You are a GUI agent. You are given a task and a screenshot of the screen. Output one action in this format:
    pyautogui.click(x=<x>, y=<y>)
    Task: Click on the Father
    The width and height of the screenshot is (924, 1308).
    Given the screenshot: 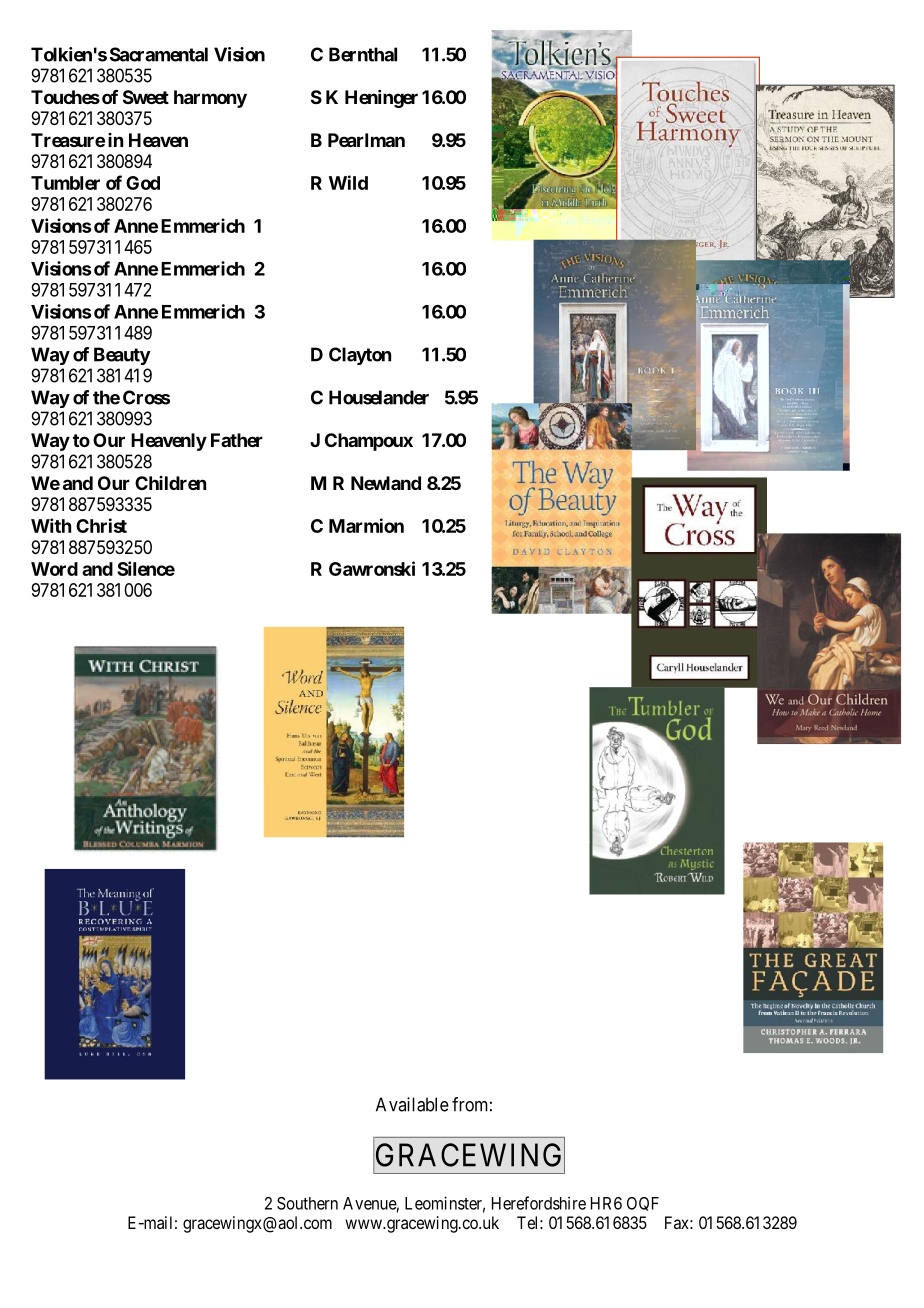 What is the action you would take?
    pyautogui.click(x=237, y=440)
